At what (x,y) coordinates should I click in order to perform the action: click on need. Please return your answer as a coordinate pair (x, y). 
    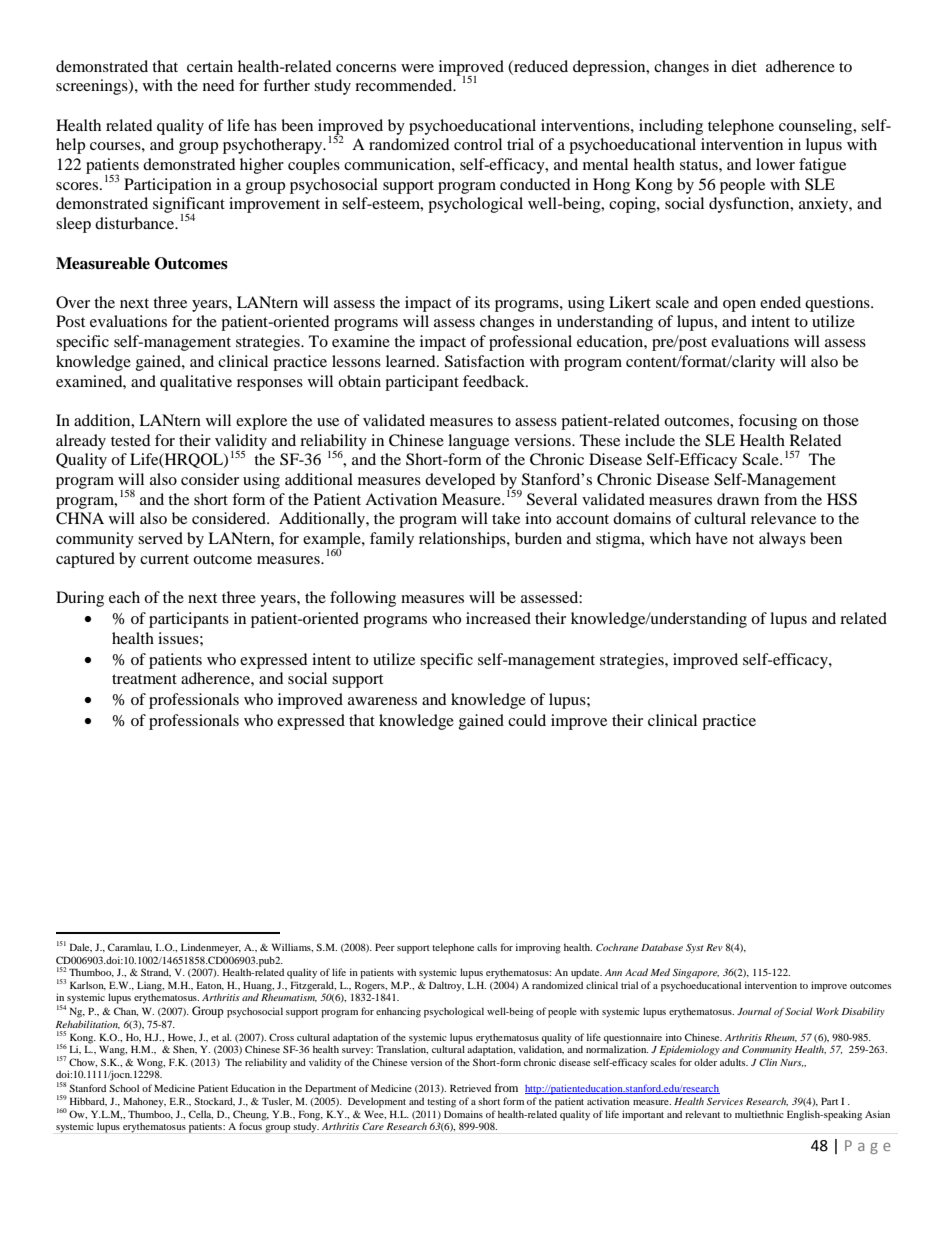
    Looking at the image, I should click on (219, 85).
